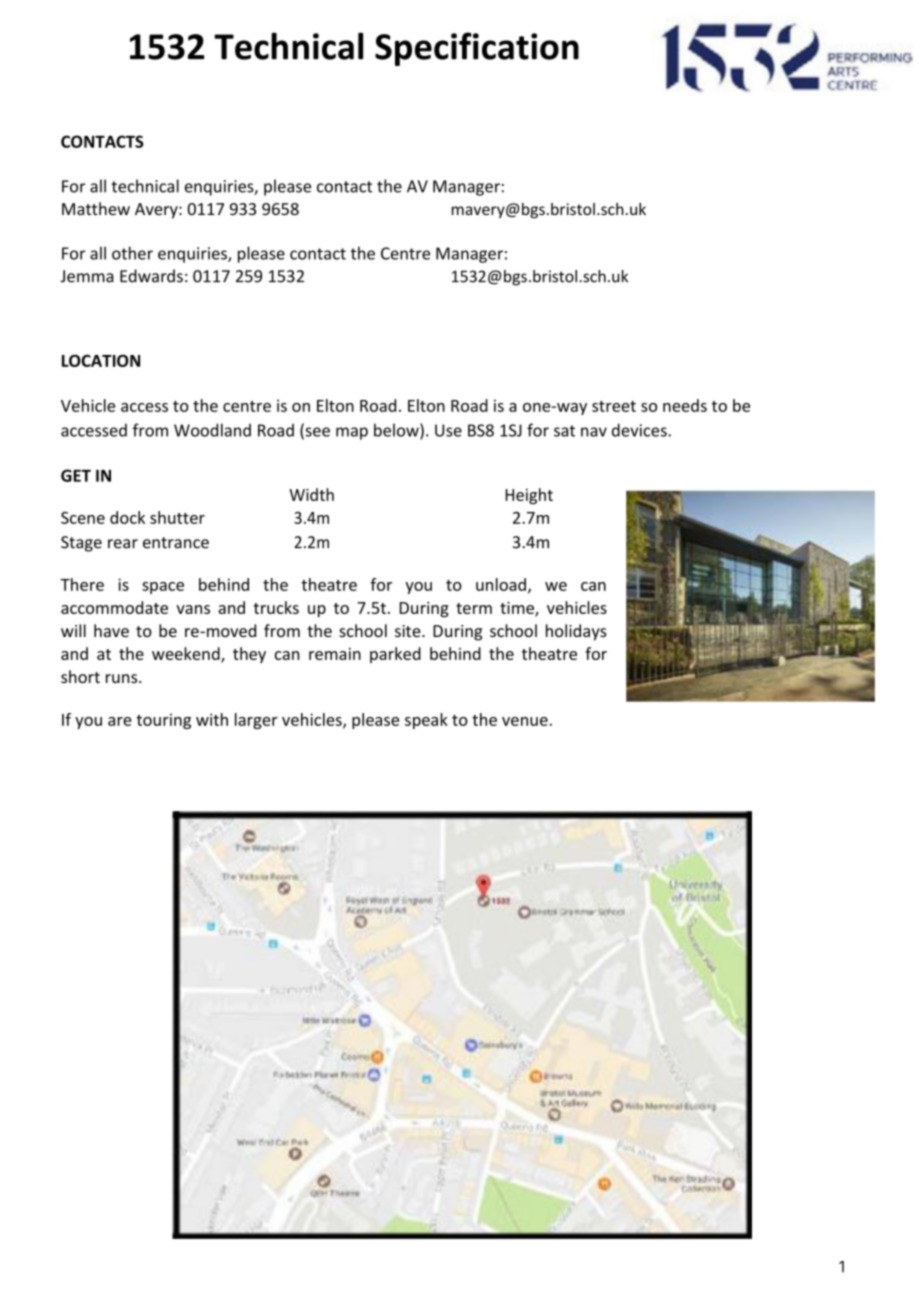 The height and width of the image is (1308, 924). What do you see at coordinates (352, 433) in the image?
I see `map` at bounding box center [352, 433].
